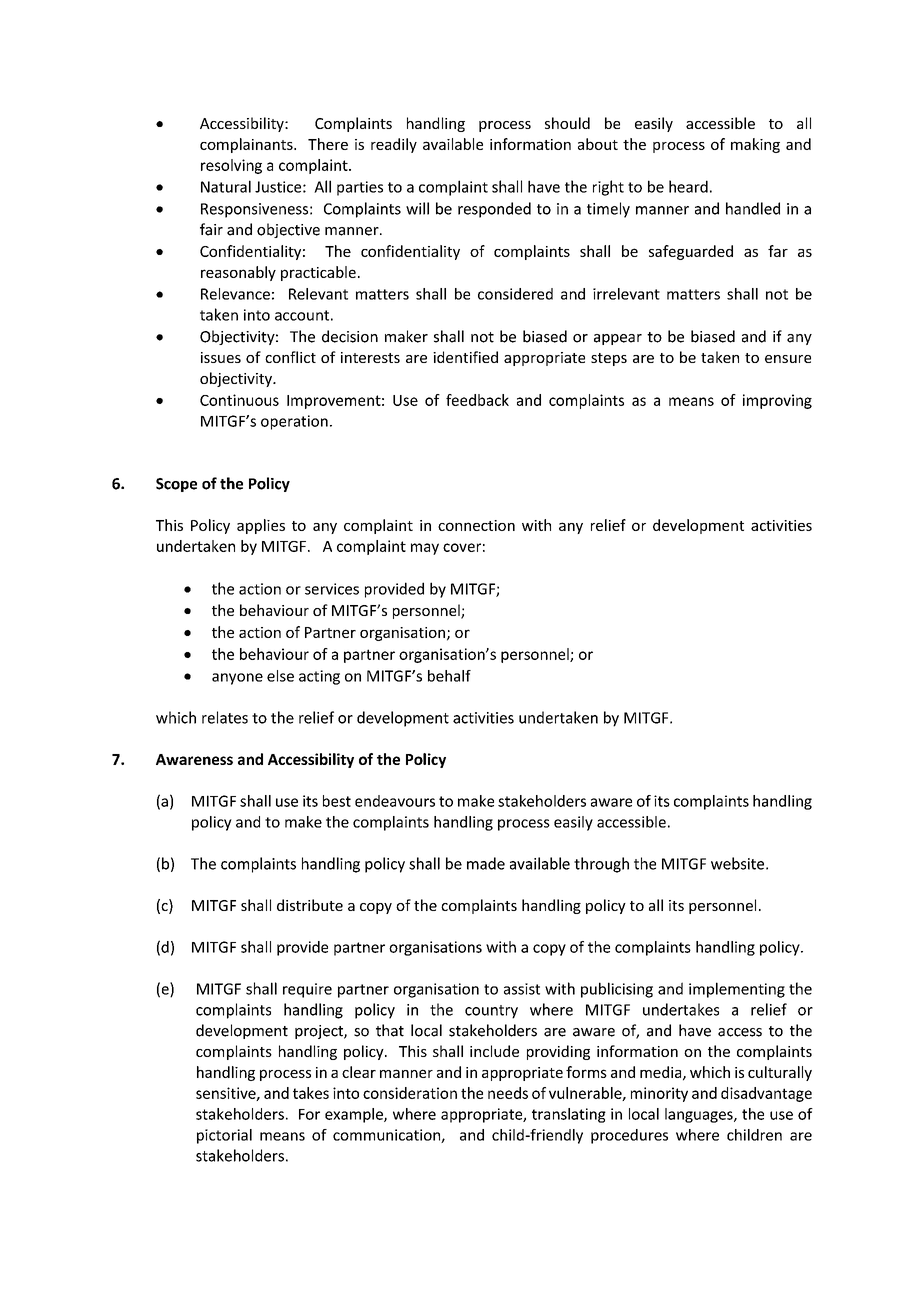 This page has height=1308, width=924. Describe the element at coordinates (224, 1136) in the page. I see `pictorial` at that location.
